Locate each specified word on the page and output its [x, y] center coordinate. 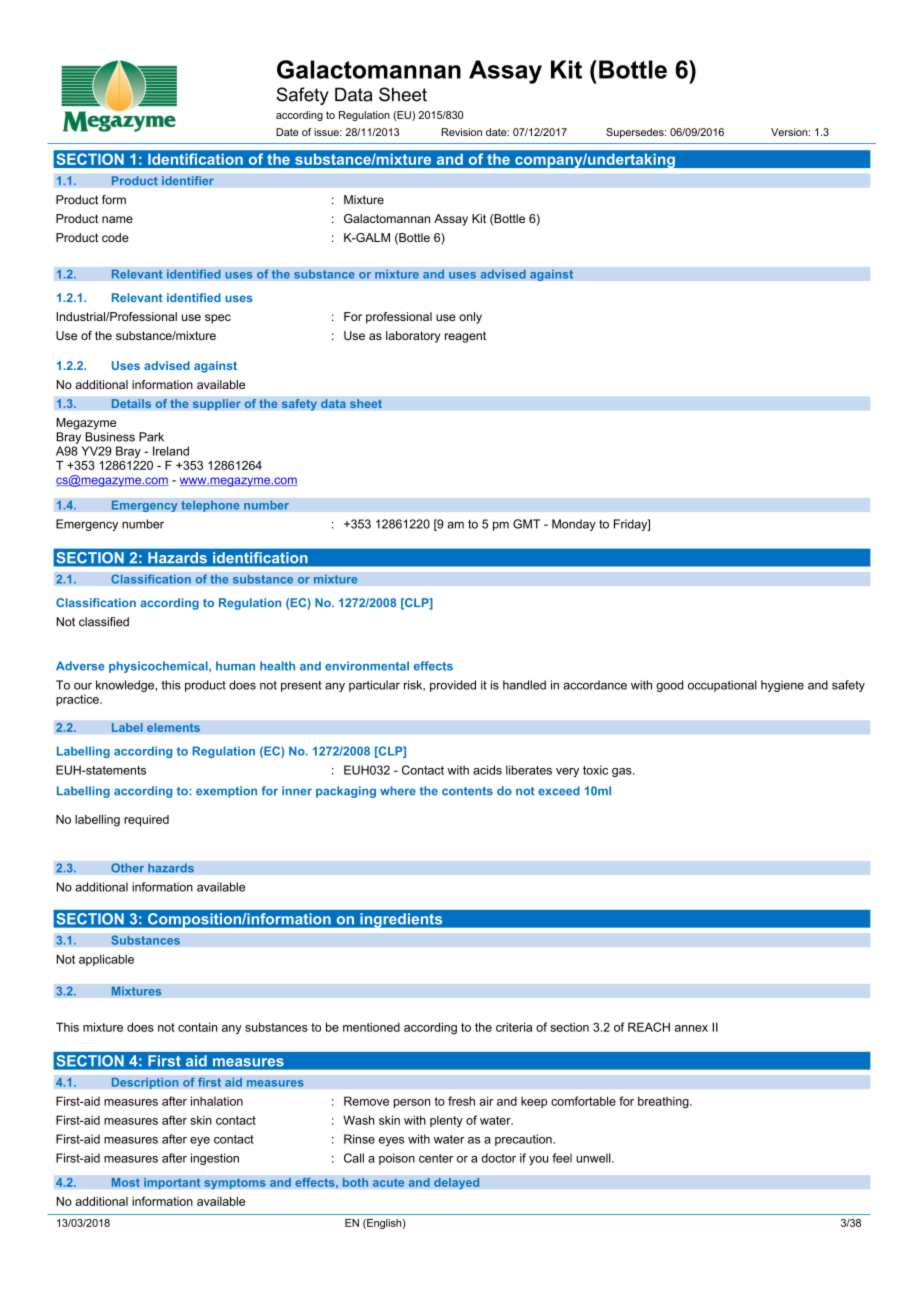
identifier [188, 181]
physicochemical [159, 667]
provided [453, 686]
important [172, 1183]
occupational [722, 686]
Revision [462, 132]
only [470, 318]
